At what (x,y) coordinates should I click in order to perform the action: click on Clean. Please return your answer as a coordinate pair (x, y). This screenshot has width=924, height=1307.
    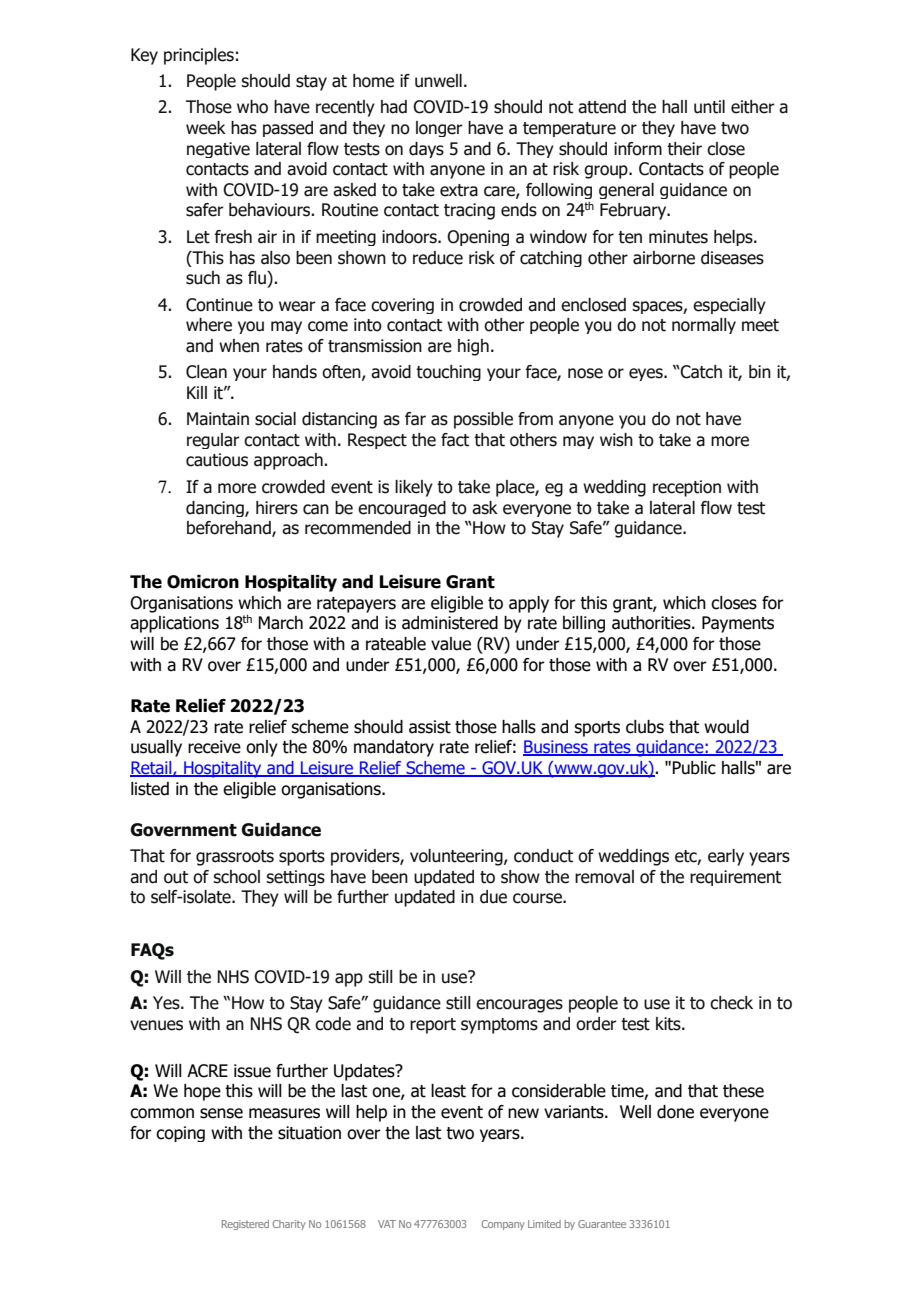
    Looking at the image, I should click on (206, 372).
